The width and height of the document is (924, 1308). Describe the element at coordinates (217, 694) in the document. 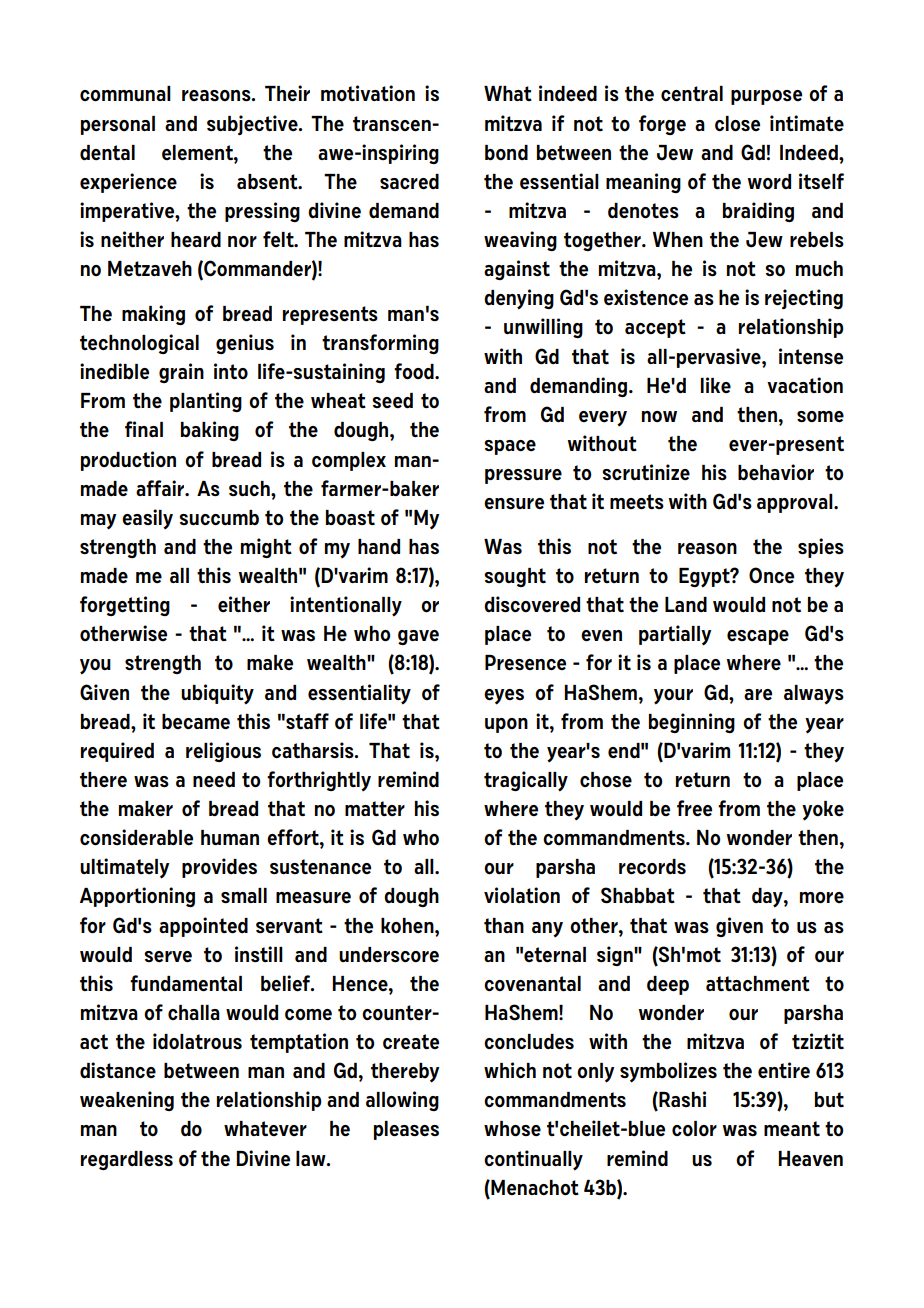

I see `ubiquity` at that location.
